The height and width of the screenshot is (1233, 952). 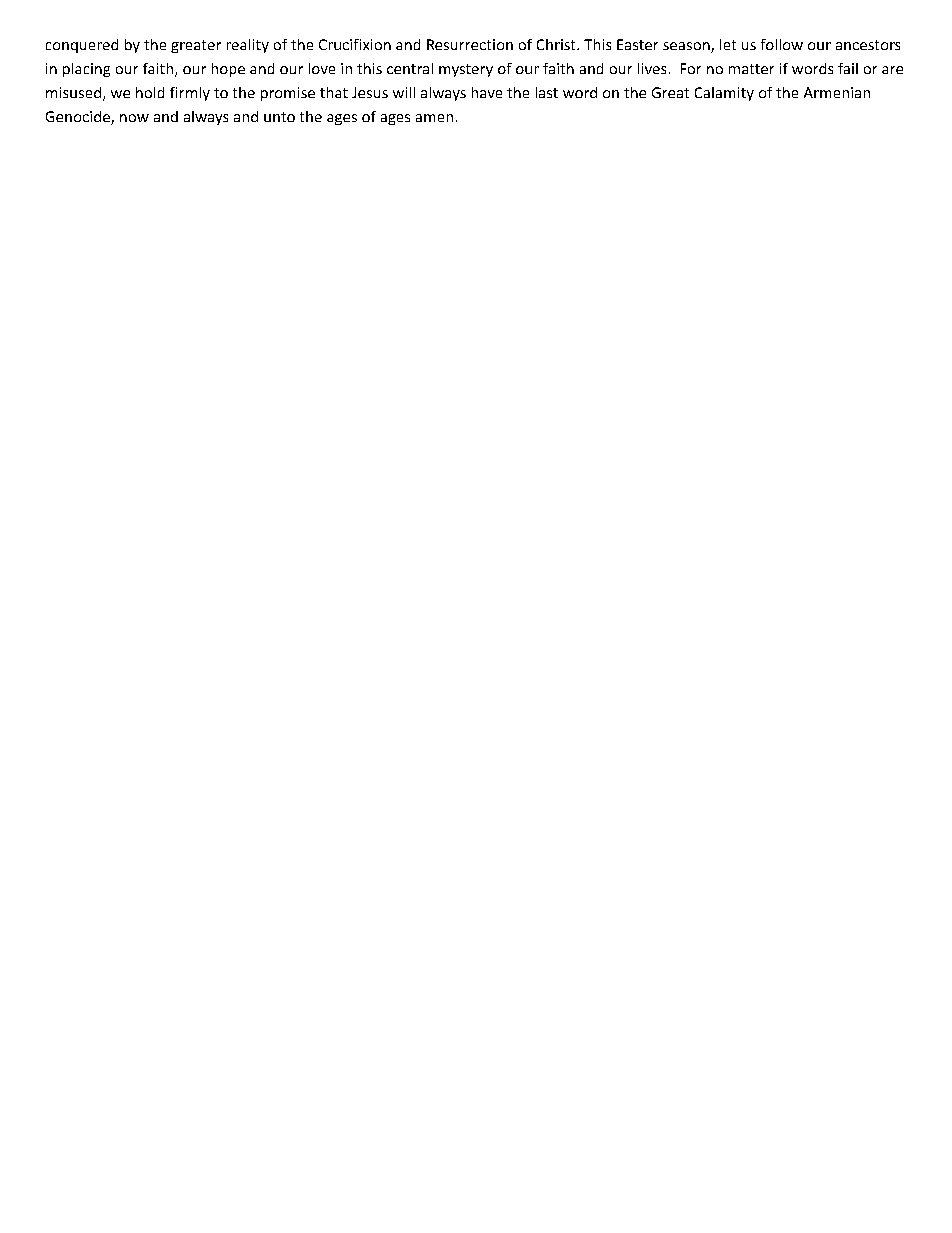 What do you see at coordinates (470, 44) in the screenshot?
I see `Resurrection` at bounding box center [470, 44].
